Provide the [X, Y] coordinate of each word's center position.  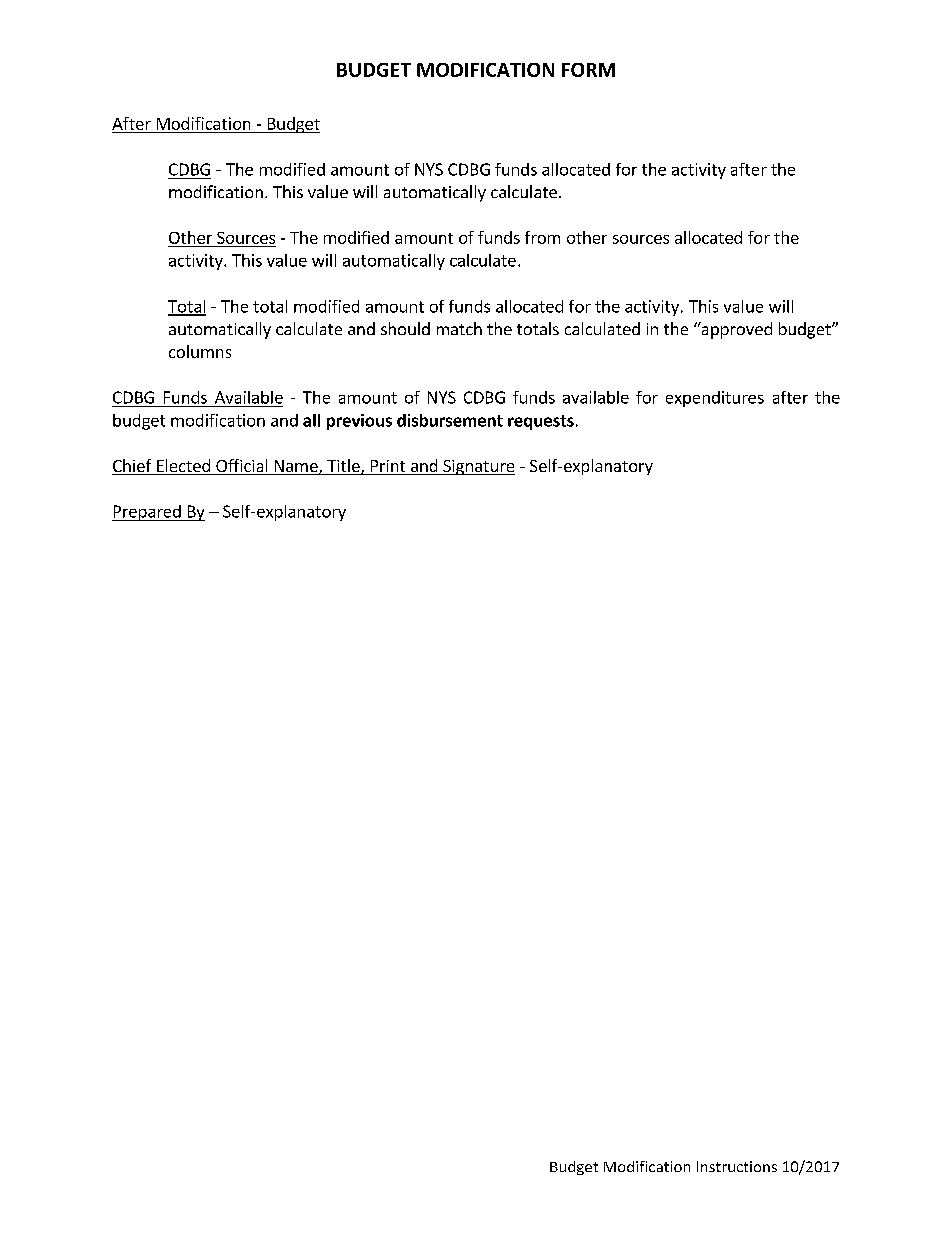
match [459, 328]
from [542, 237]
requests [541, 422]
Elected [183, 467]
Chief [133, 467]
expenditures [715, 399]
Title [343, 467]
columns [200, 351]
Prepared [147, 513]
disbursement [450, 420]
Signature [478, 467]
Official [242, 467]
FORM [588, 70]
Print [388, 467]
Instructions [737, 1166]
